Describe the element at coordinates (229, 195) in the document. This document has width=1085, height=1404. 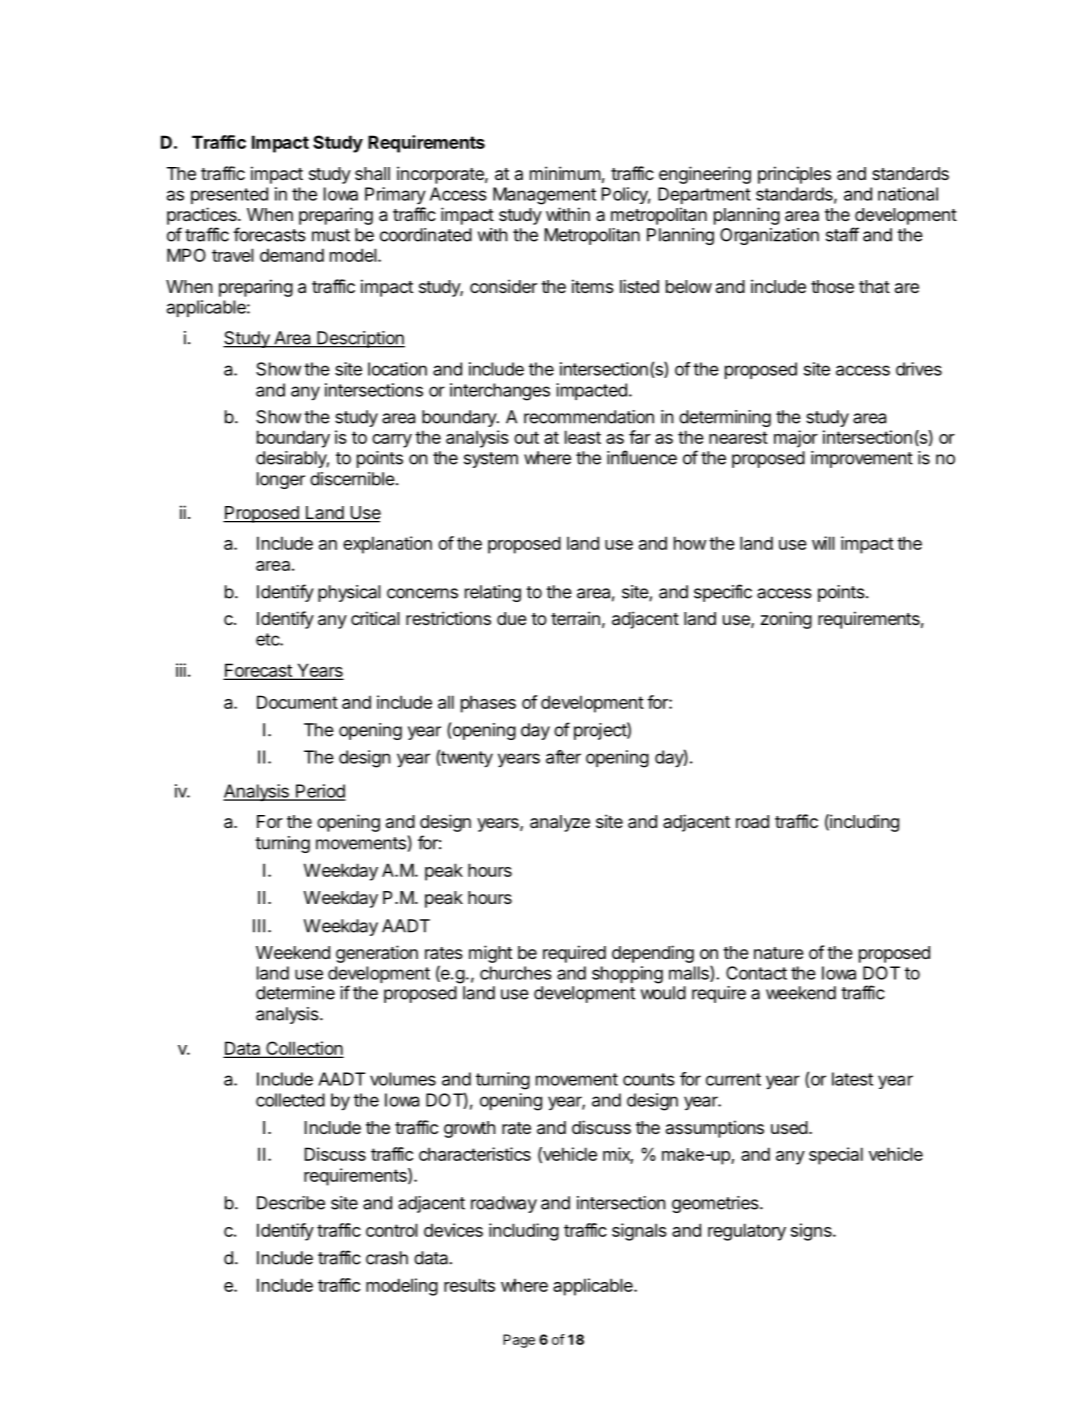
I see `presented` at that location.
